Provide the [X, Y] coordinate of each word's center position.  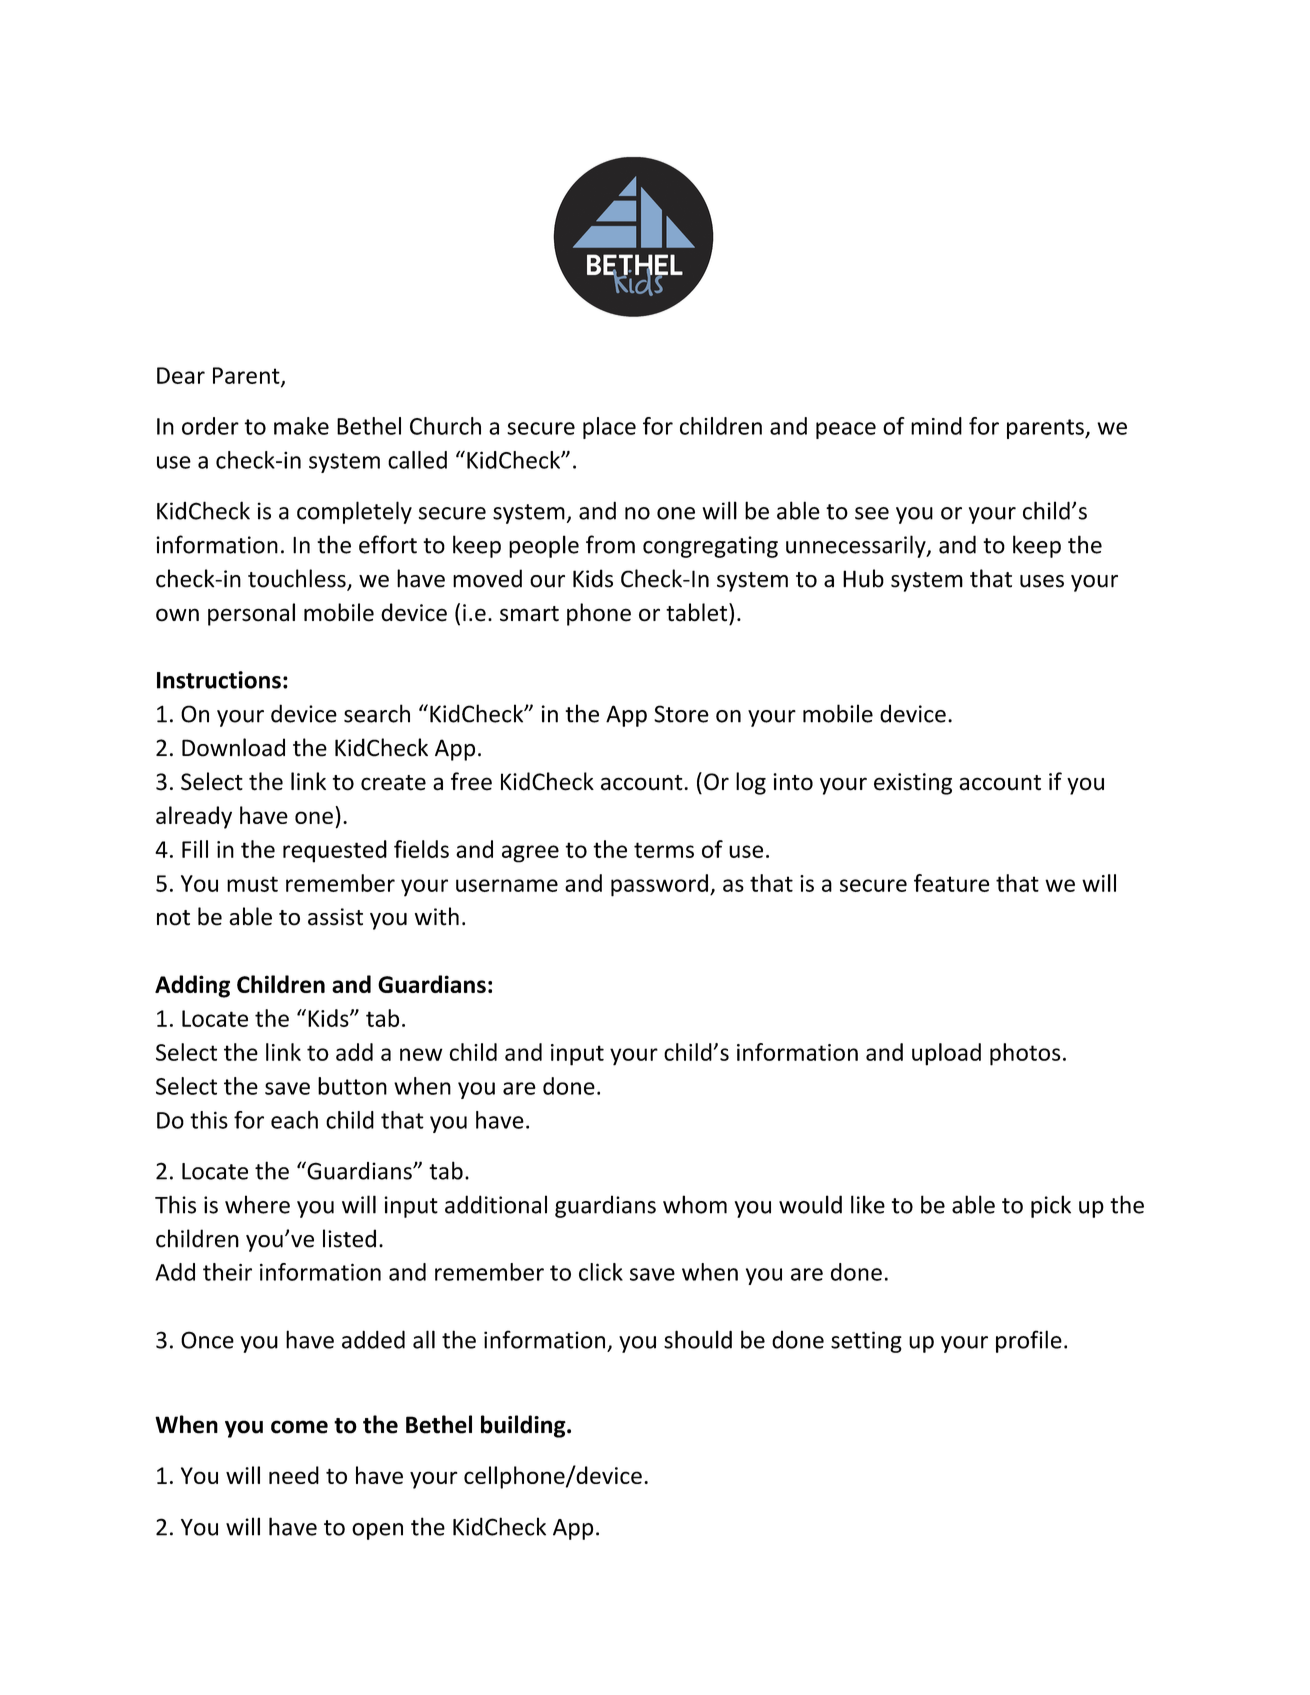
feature [951, 883]
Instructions [219, 680]
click [601, 1272]
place [609, 428]
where [257, 1204]
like [868, 1204]
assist [335, 917]
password [659, 885]
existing [913, 784]
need [294, 1475]
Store [681, 714]
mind [936, 426]
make [301, 426]
